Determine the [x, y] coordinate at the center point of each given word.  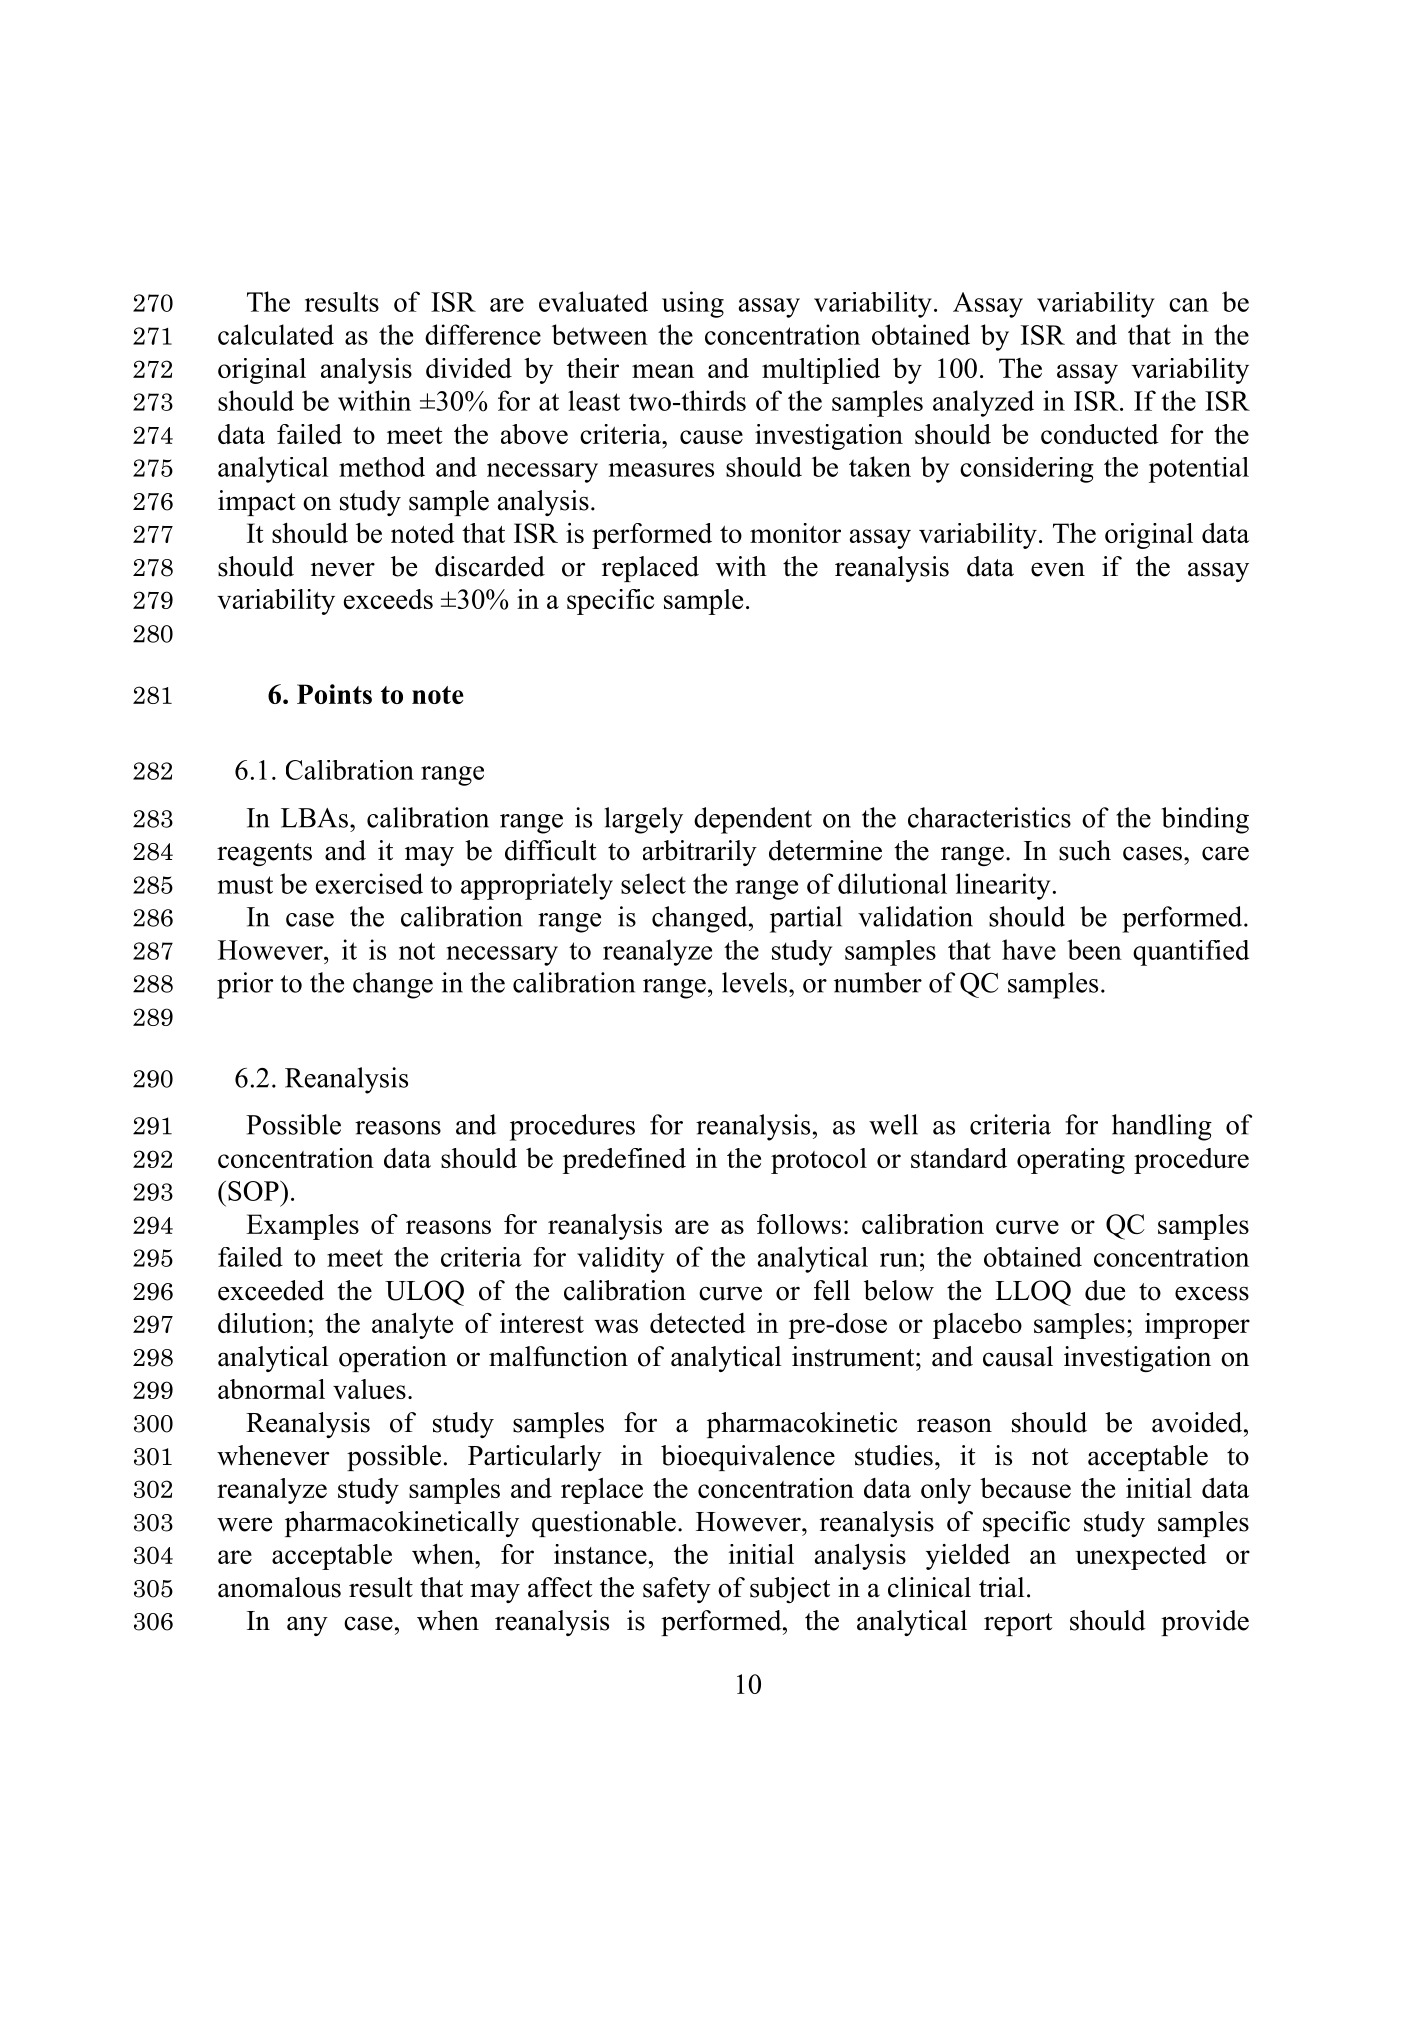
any [307, 1626]
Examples [302, 1227]
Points [334, 694]
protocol [819, 1161]
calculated [276, 334]
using [693, 304]
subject [790, 1590]
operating [1071, 1161]
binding [1205, 820]
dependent [753, 820]
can [1189, 305]
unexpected [1141, 1557]
